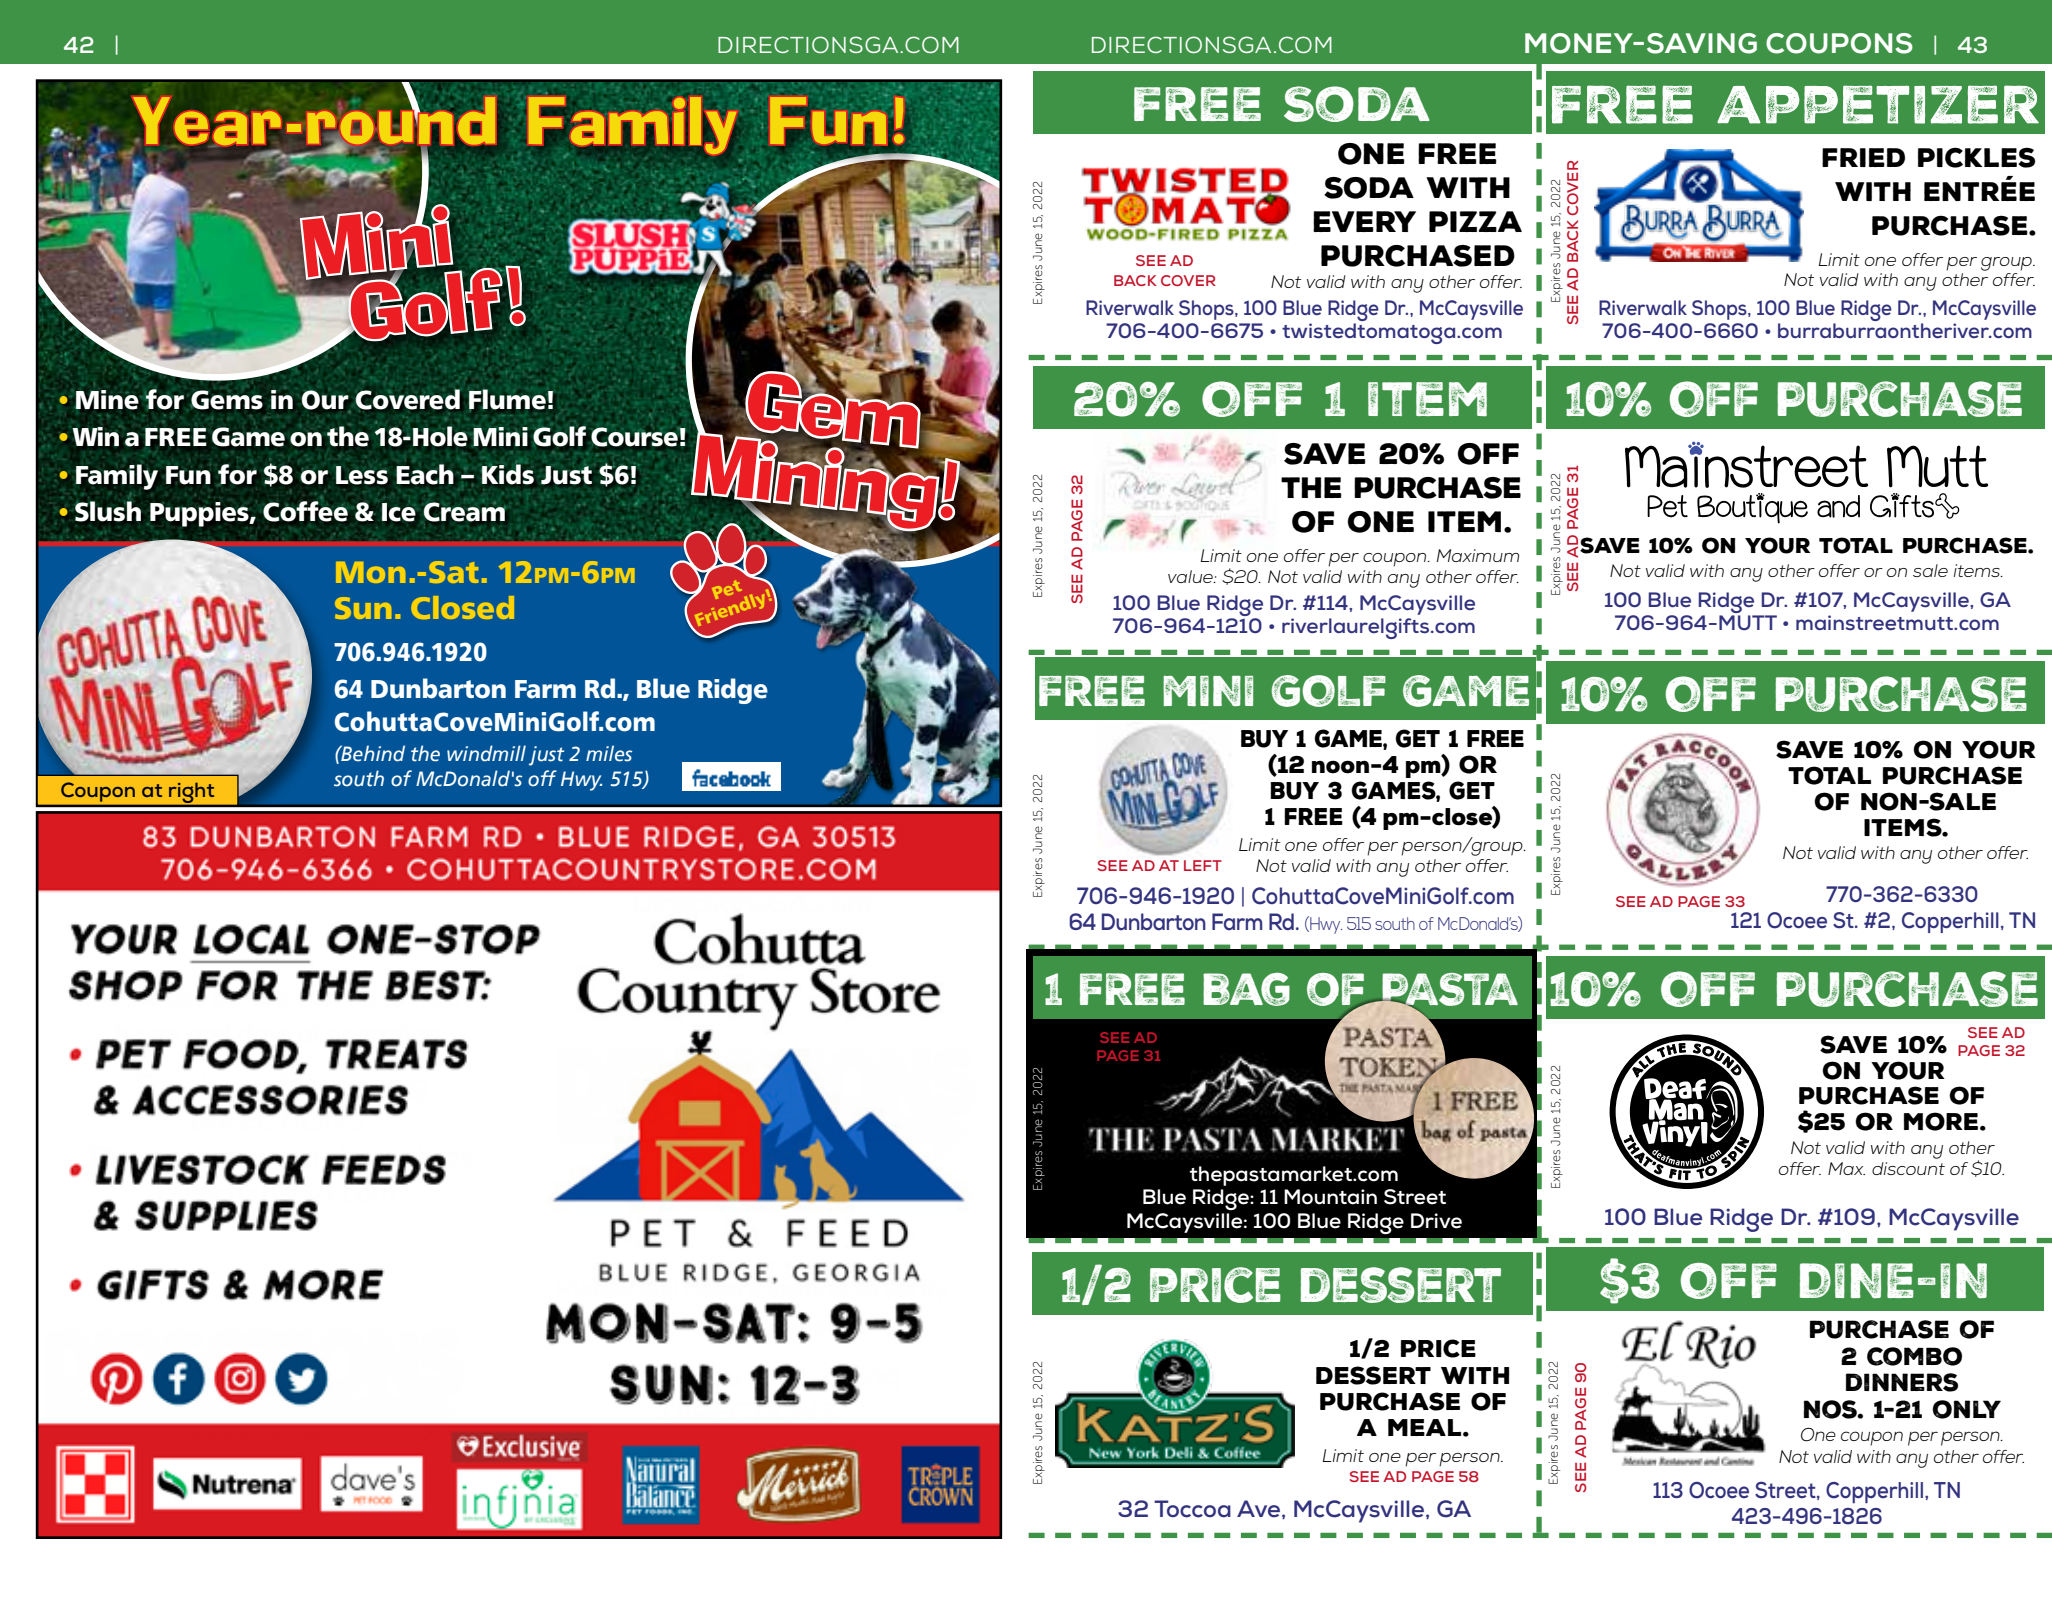  What do you see at coordinates (1364, 221) in the screenshot?
I see `every` at bounding box center [1364, 221].
